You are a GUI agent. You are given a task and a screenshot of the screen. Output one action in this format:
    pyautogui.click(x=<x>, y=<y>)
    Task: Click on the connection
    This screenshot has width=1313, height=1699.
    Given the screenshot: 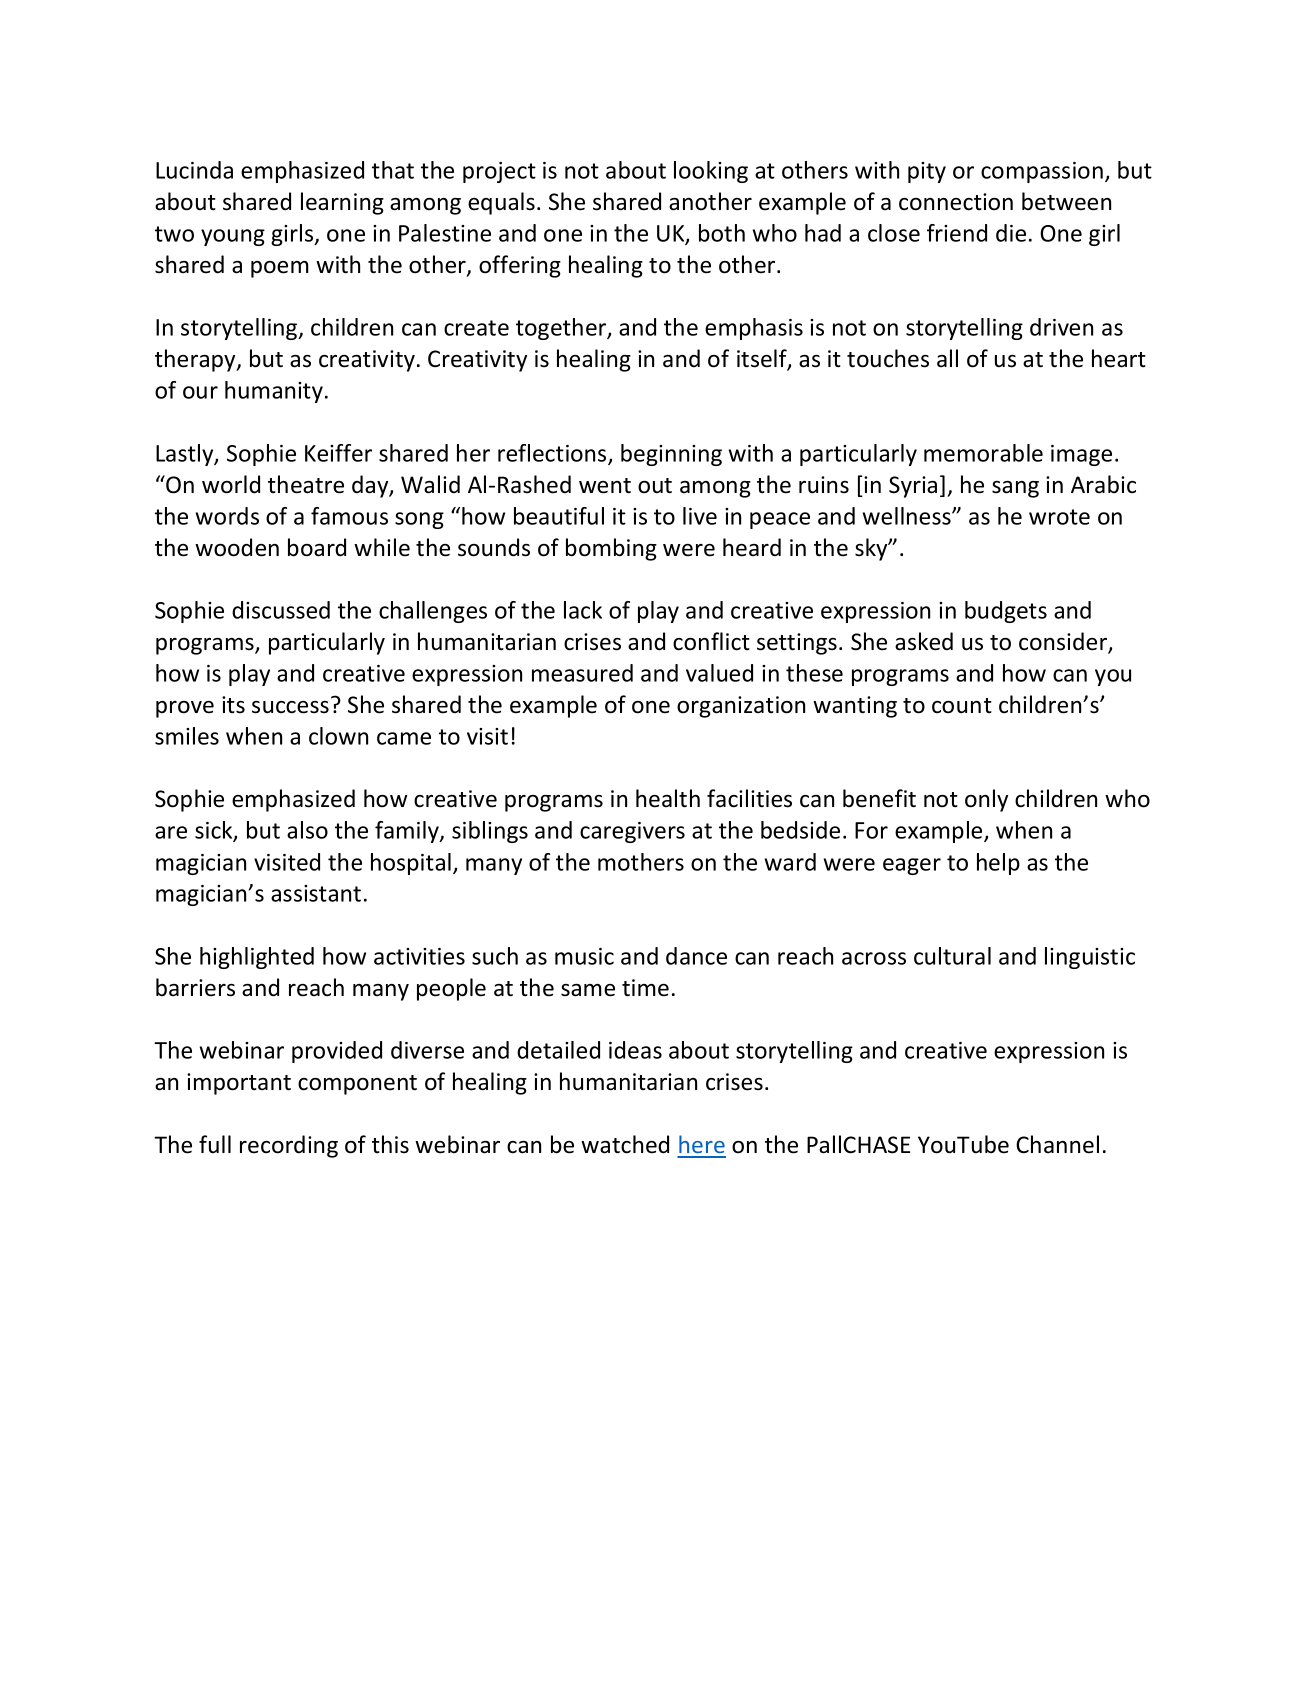 What is the action you would take?
    pyautogui.click(x=956, y=202)
